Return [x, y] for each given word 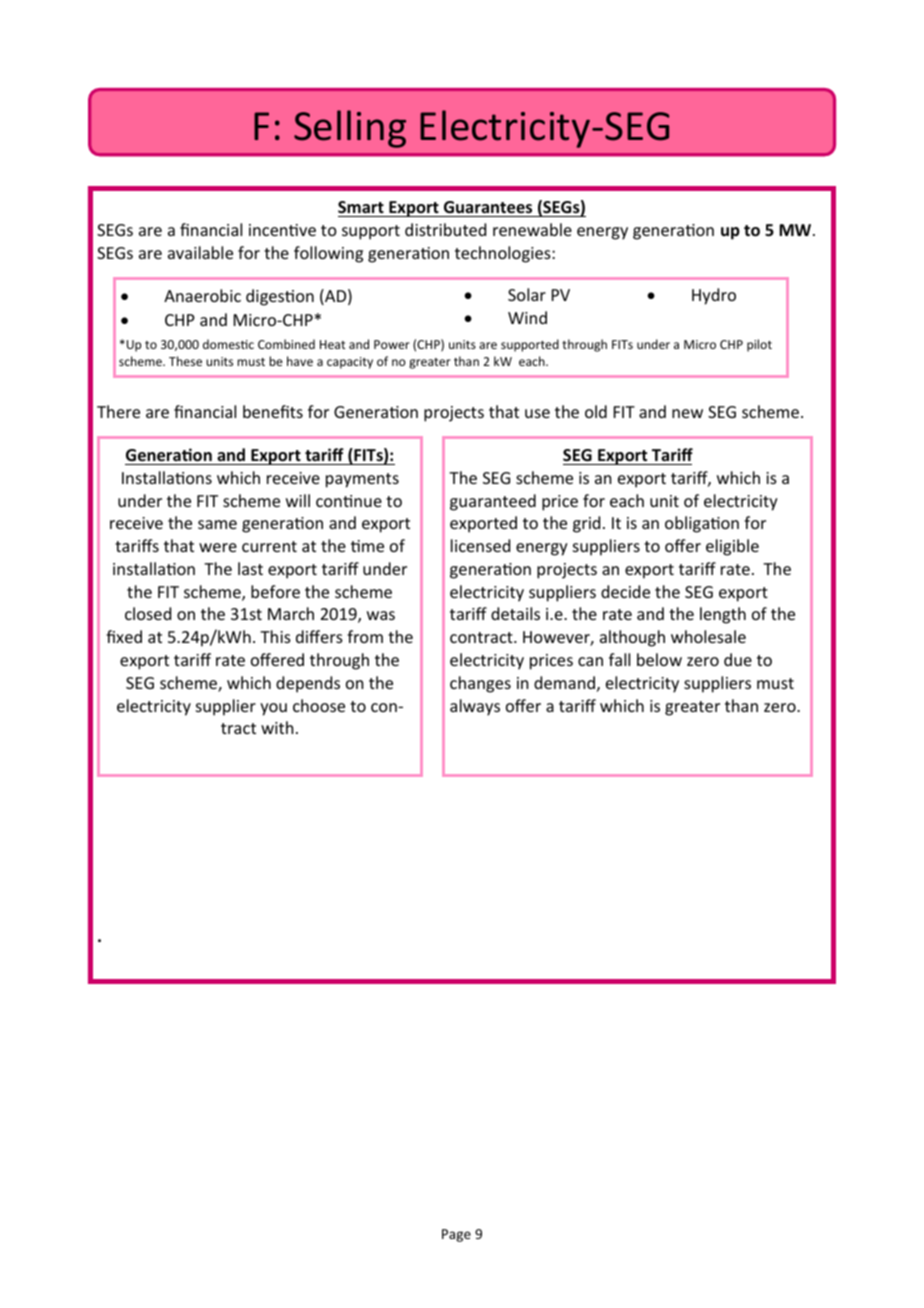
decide [625, 591]
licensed [480, 545]
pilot [759, 345]
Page [456, 1235]
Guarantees [488, 209]
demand [564, 682]
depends [308, 684]
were [218, 547]
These [185, 361]
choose [319, 705]
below [659, 659]
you [273, 709]
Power [392, 344]
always [475, 707]
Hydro [714, 296]
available [200, 252]
